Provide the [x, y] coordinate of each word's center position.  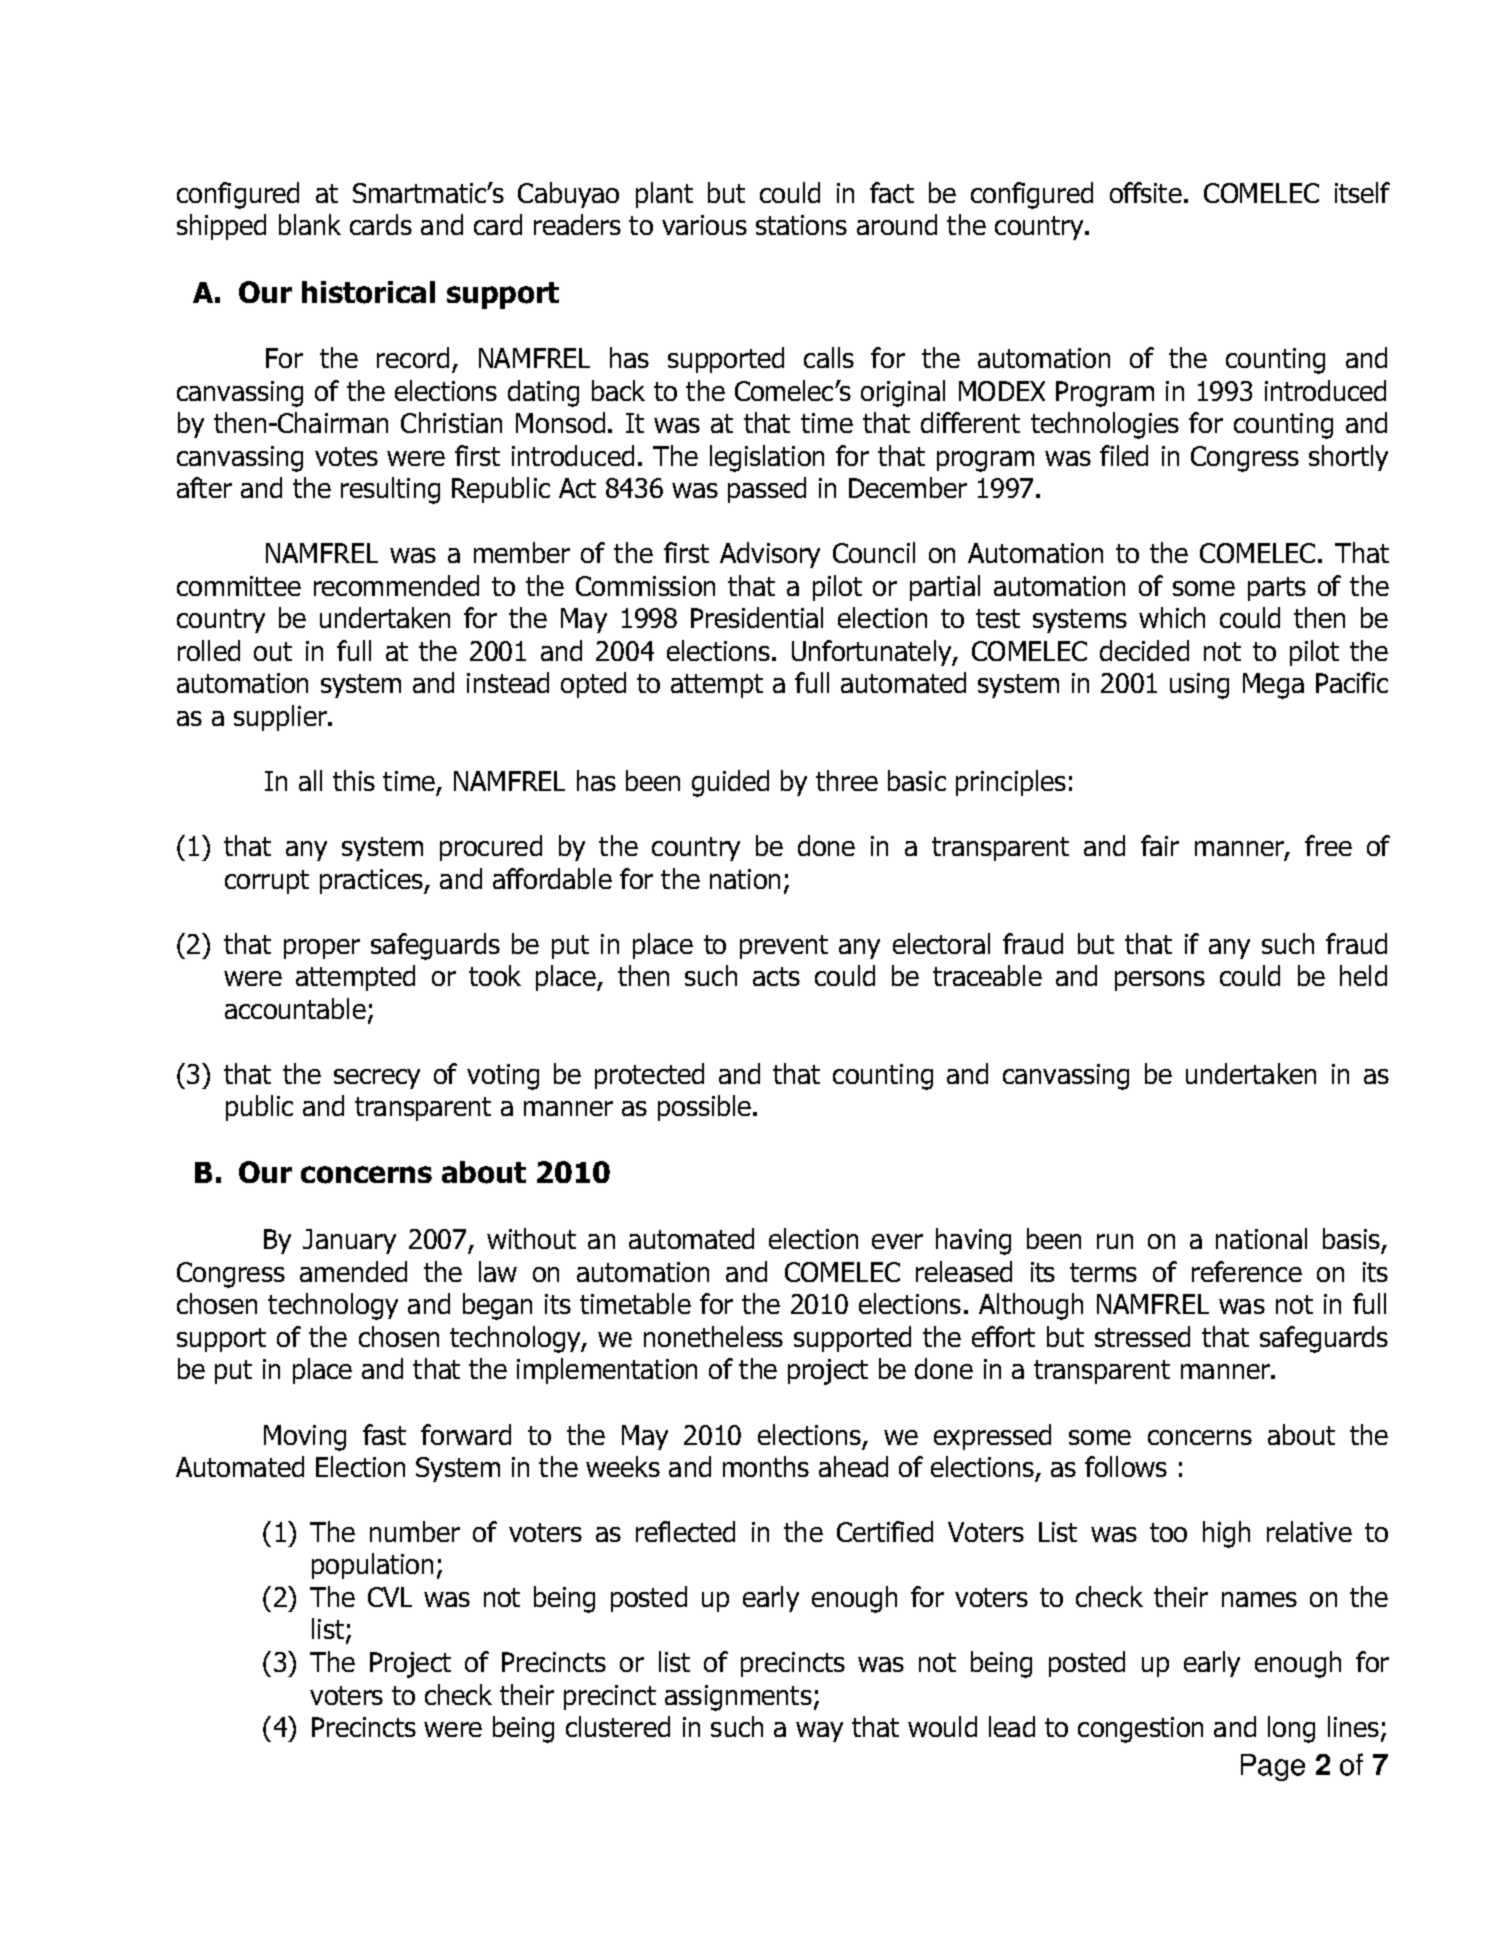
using [1199, 686]
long [1291, 1729]
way [819, 1732]
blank [310, 224]
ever [897, 1241]
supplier [281, 718]
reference [1247, 1271]
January [349, 1241]
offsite [1146, 192]
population [372, 1566]
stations [801, 225]
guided [730, 783]
